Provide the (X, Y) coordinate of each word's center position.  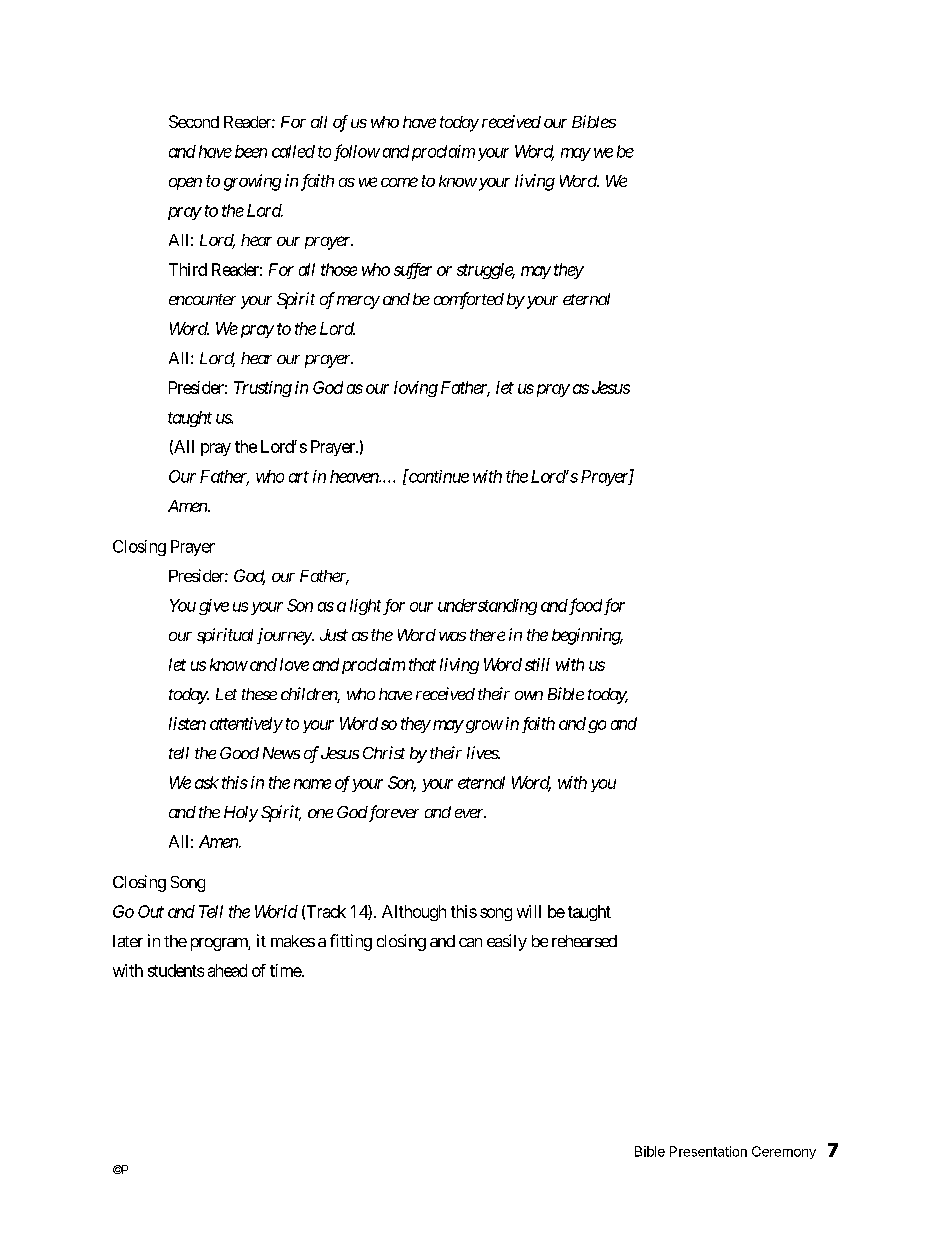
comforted (469, 300)
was (452, 636)
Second (194, 121)
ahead (227, 970)
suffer (413, 271)
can (470, 942)
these (259, 694)
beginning (587, 636)
